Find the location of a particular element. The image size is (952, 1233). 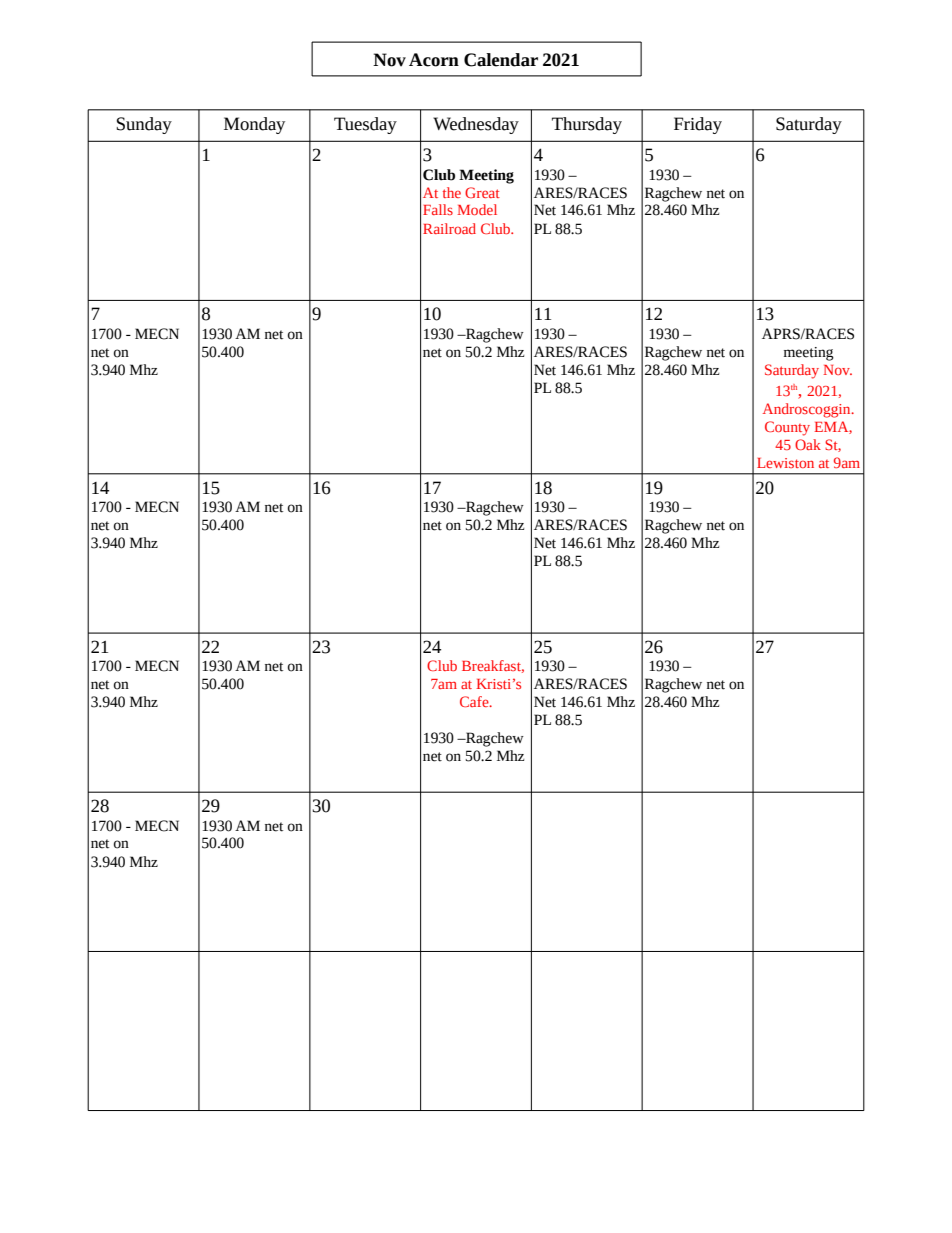

Monday is located at coordinates (254, 125).
